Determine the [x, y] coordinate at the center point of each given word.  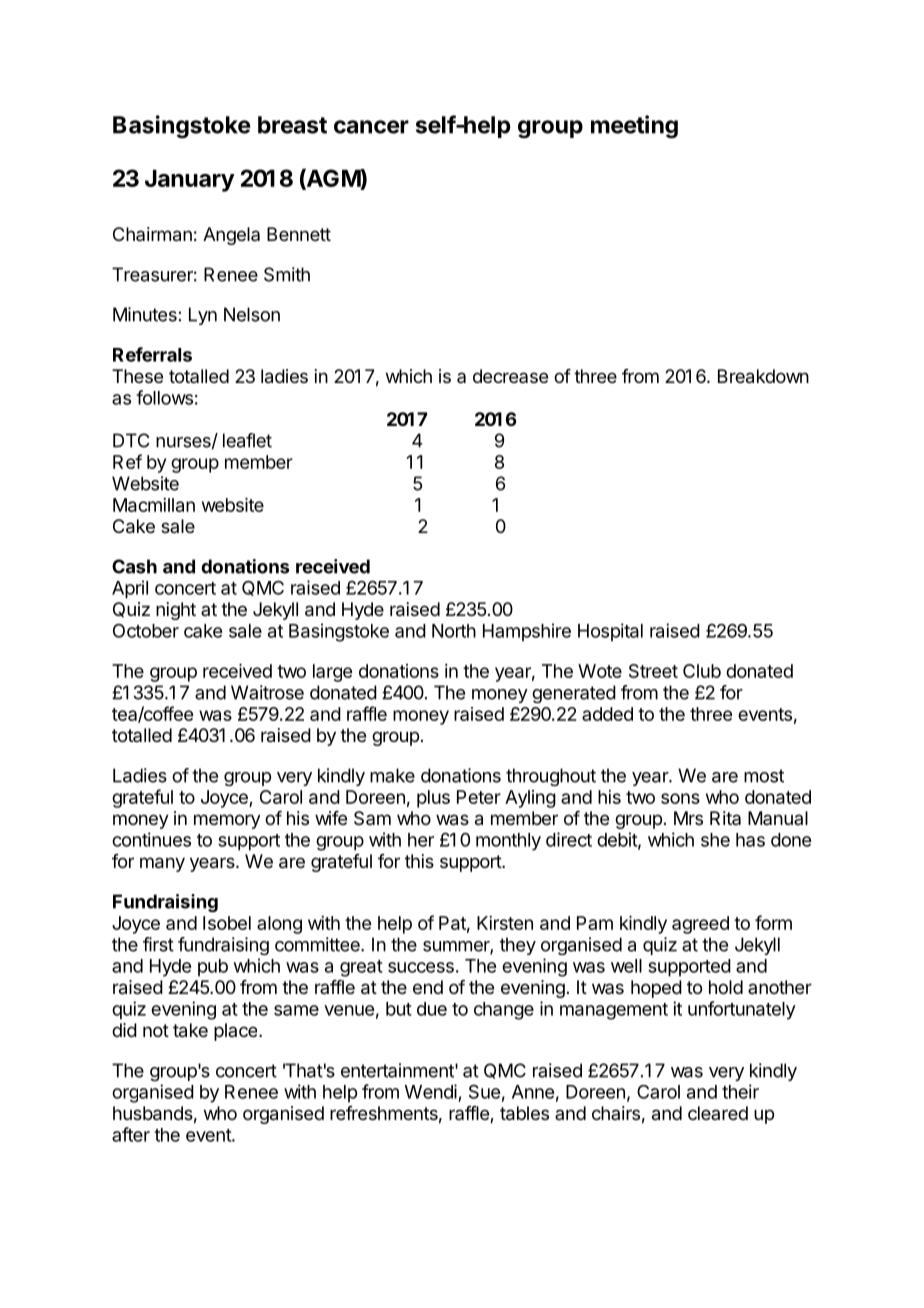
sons [680, 798]
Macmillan [154, 505]
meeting [634, 126]
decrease [510, 376]
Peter [479, 797]
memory [227, 821]
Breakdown [763, 376]
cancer [371, 127]
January [190, 180]
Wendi [431, 1091]
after [131, 1134]
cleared [718, 1113]
